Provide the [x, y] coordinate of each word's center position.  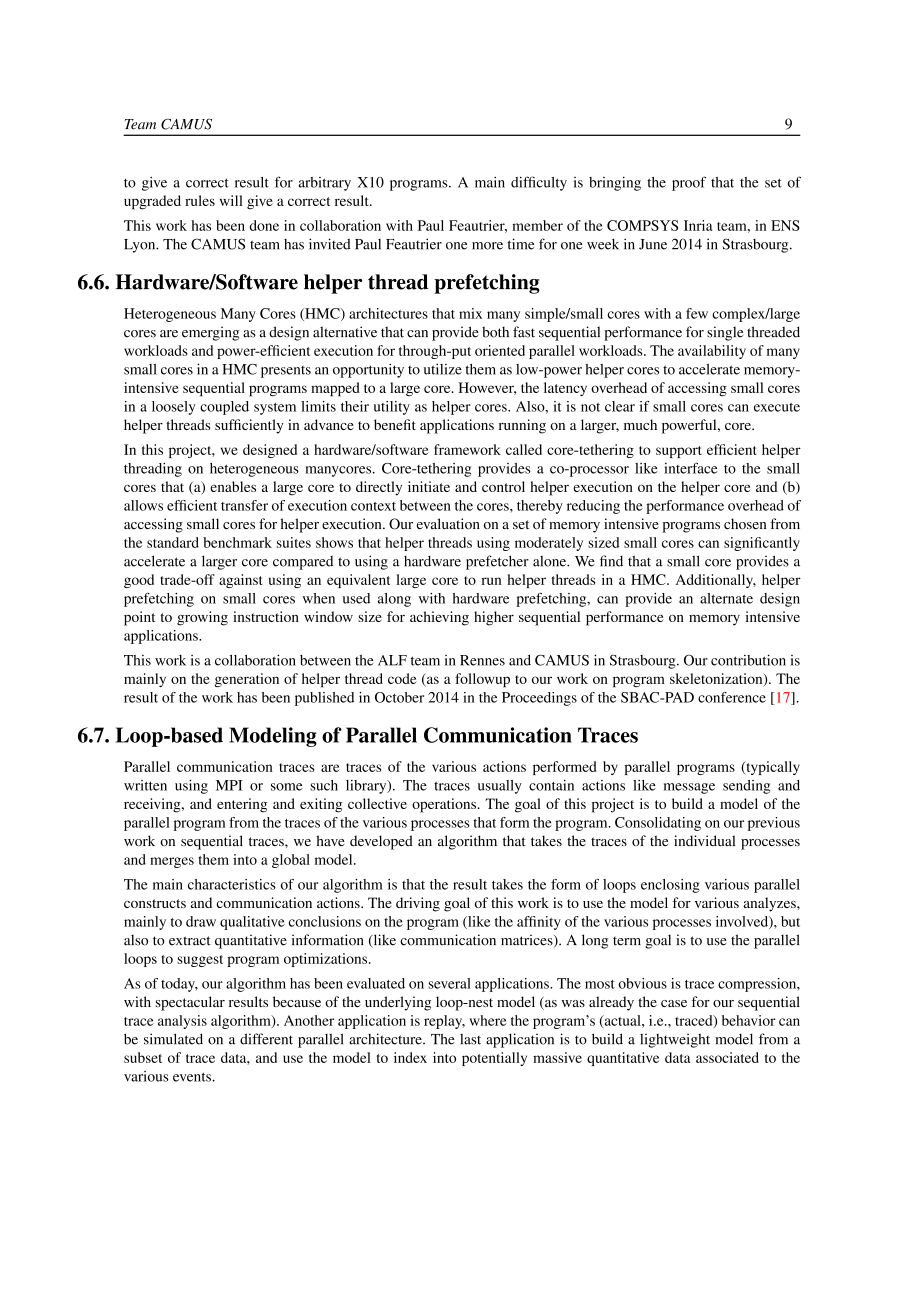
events [193, 1077]
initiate [429, 486]
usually [500, 787]
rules [200, 200]
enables [233, 486]
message [689, 788]
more [487, 246]
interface [691, 468]
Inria [698, 225]
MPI [229, 785]
